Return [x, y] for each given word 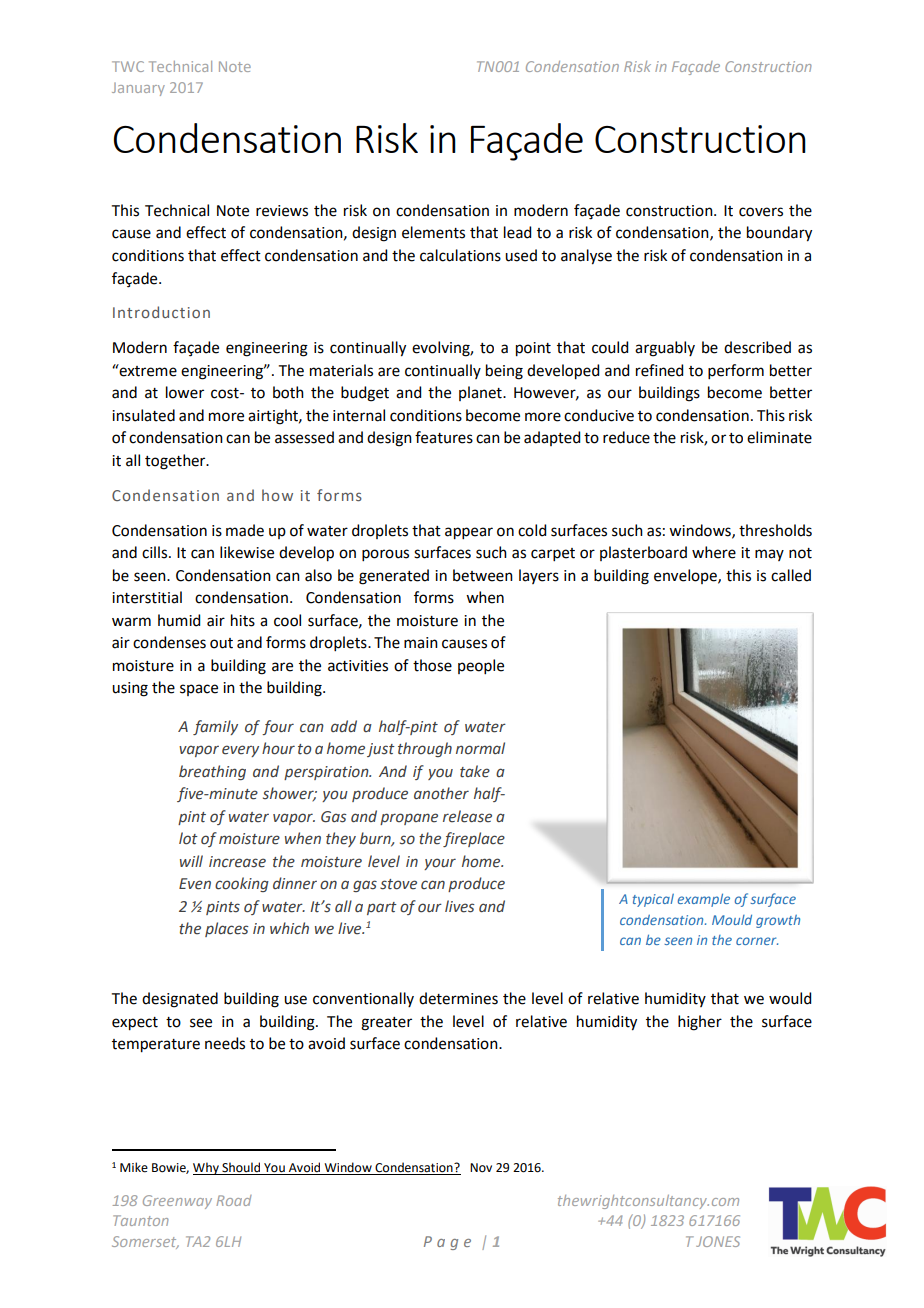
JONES [718, 1241]
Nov [481, 1168]
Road [234, 1200]
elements [433, 232]
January [138, 89]
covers [761, 212]
